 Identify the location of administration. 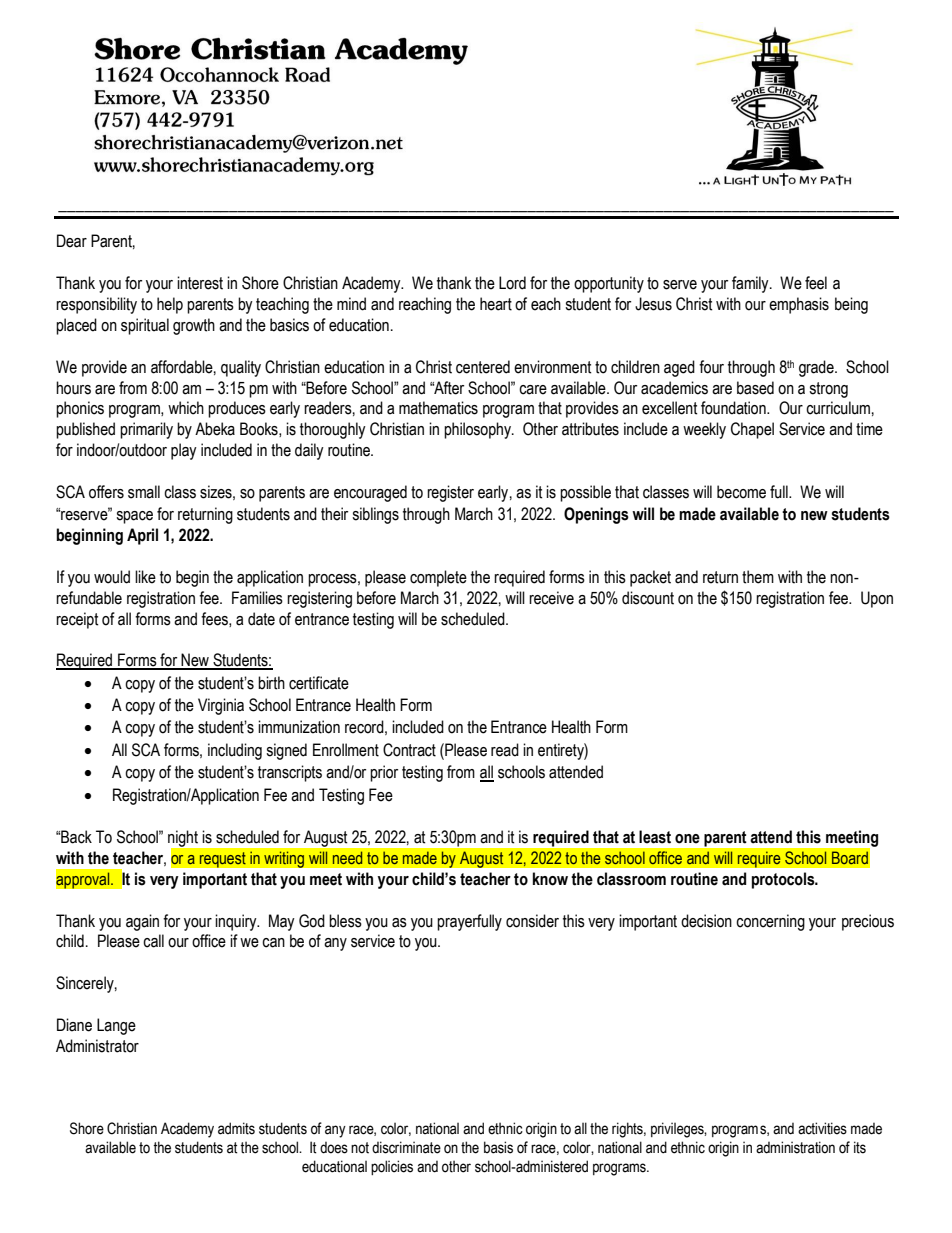
(795, 1147).
